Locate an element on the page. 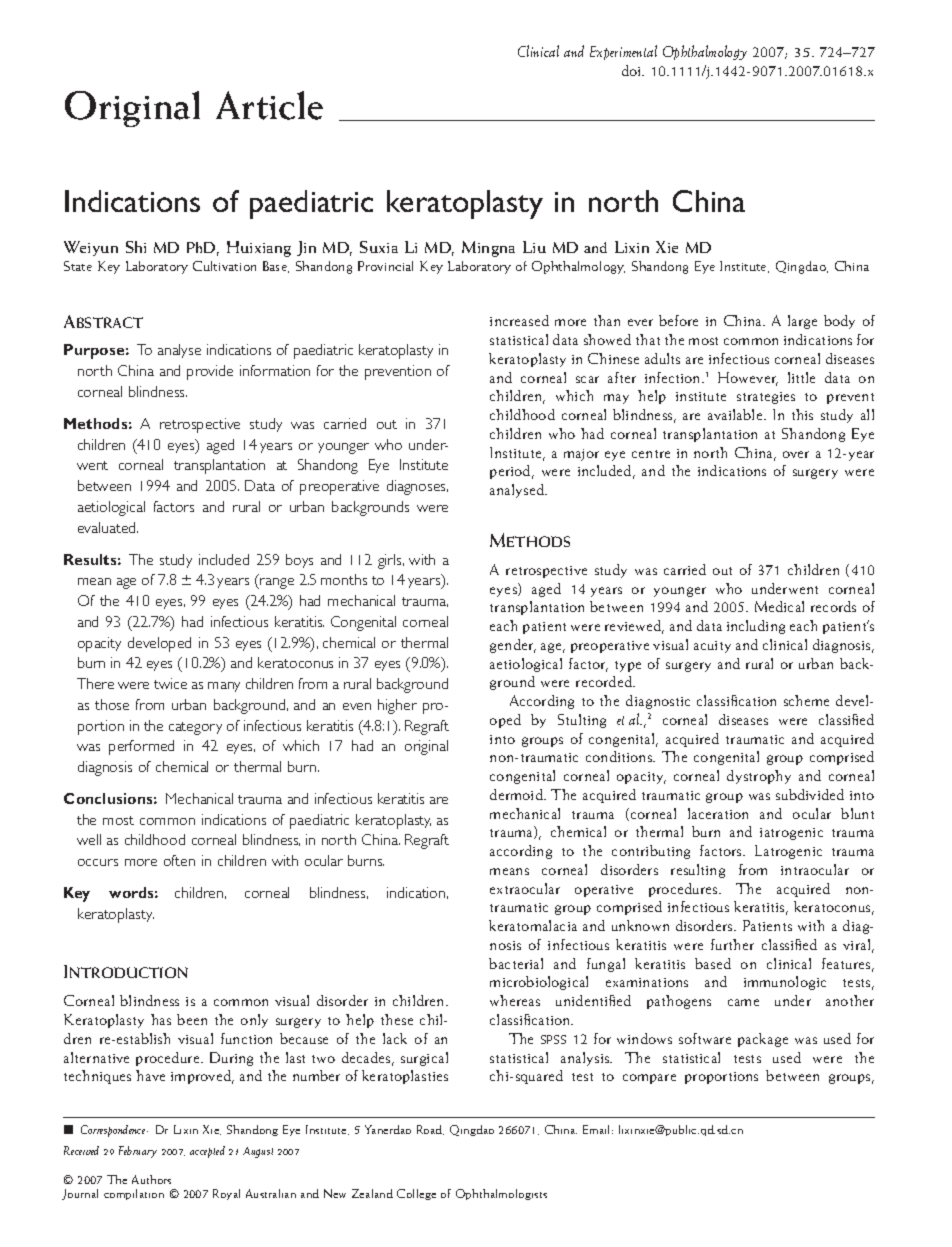 The height and width of the image is (1247, 952). Experimental is located at coordinates (623, 52).
